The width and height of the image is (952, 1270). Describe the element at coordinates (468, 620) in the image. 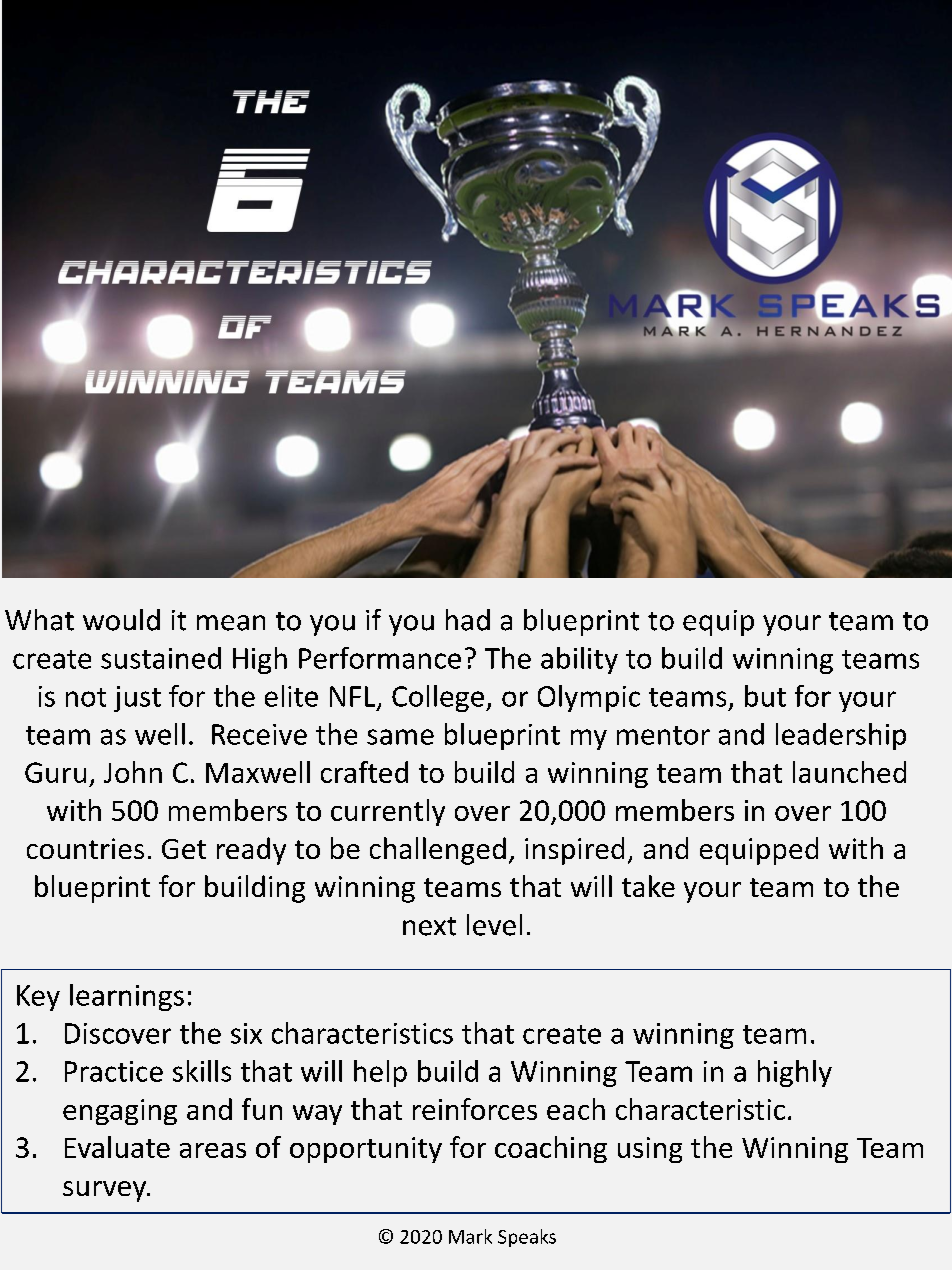

I see `had` at that location.
